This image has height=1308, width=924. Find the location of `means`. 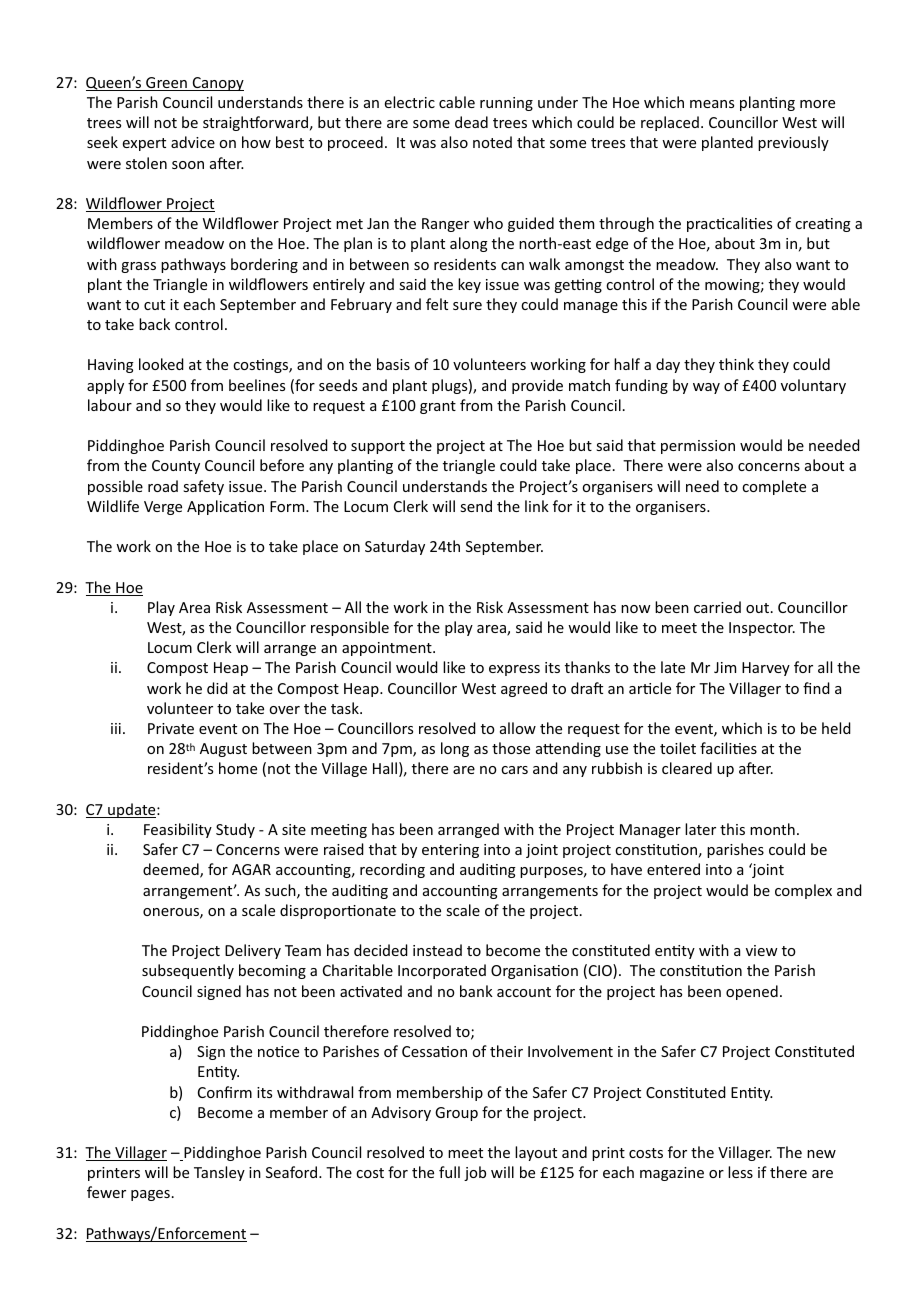

means is located at coordinates (712, 104).
